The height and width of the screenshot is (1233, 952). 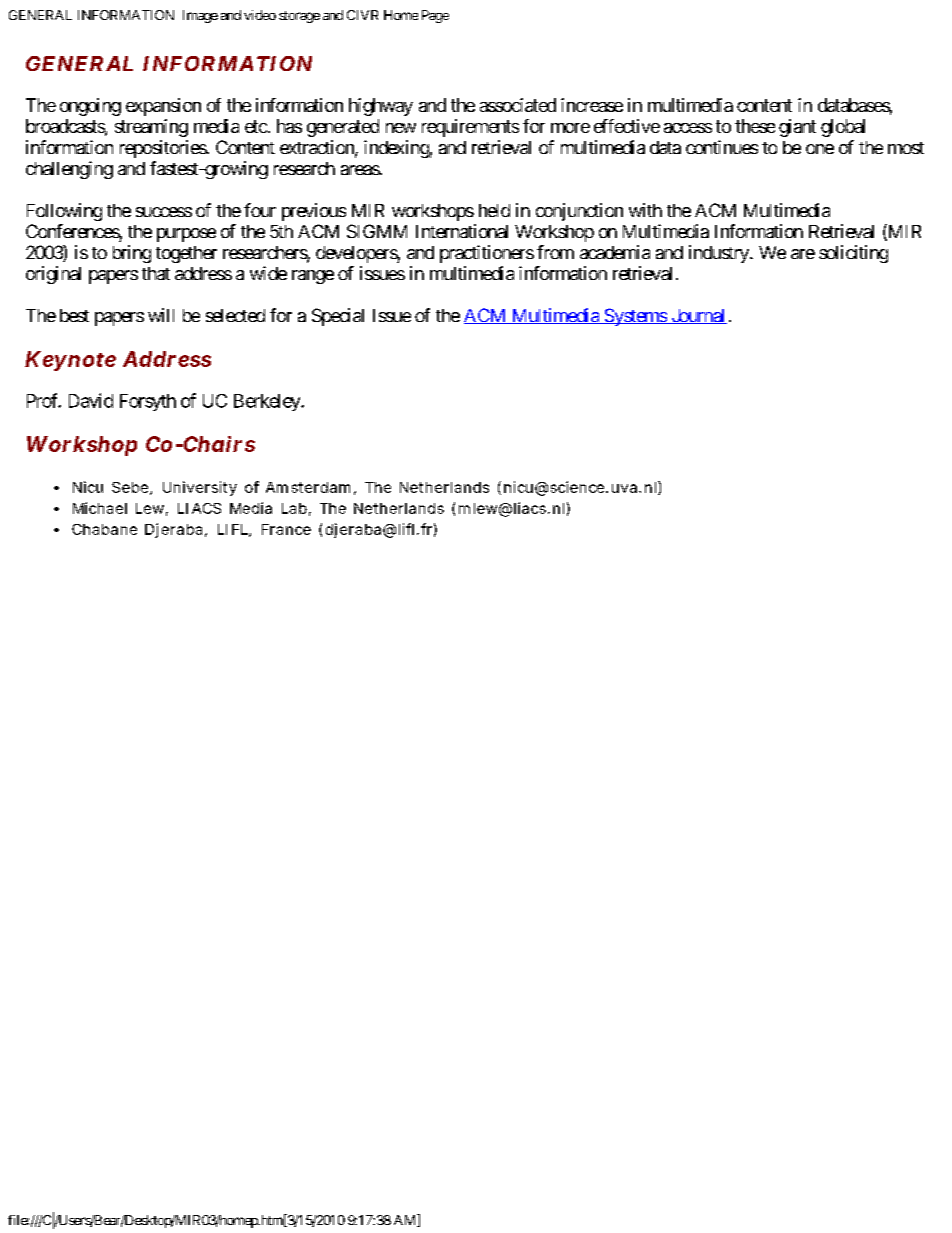 What do you see at coordinates (70, 361) in the screenshot?
I see `Keynote` at bounding box center [70, 361].
